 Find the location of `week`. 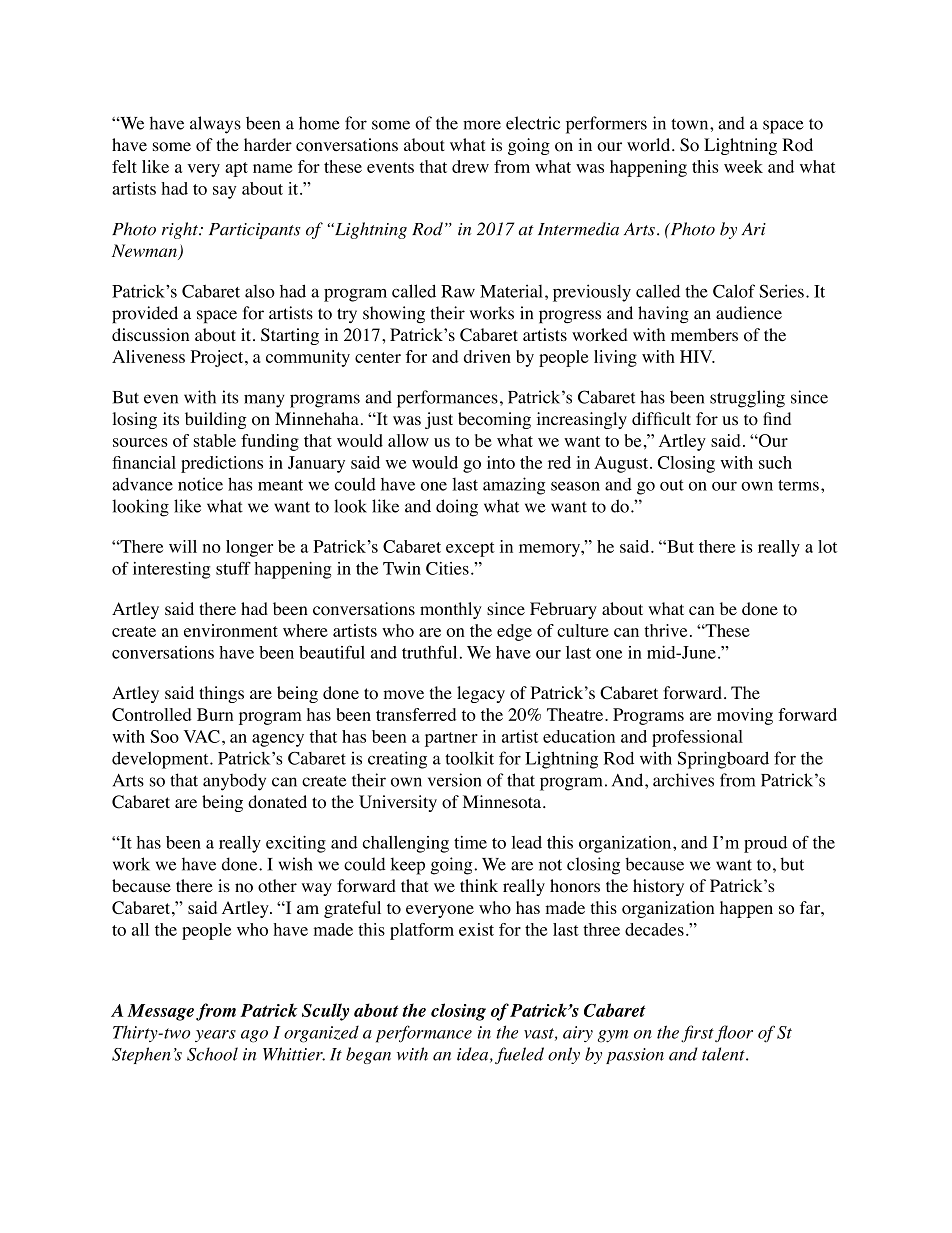

week is located at coordinates (743, 166).
